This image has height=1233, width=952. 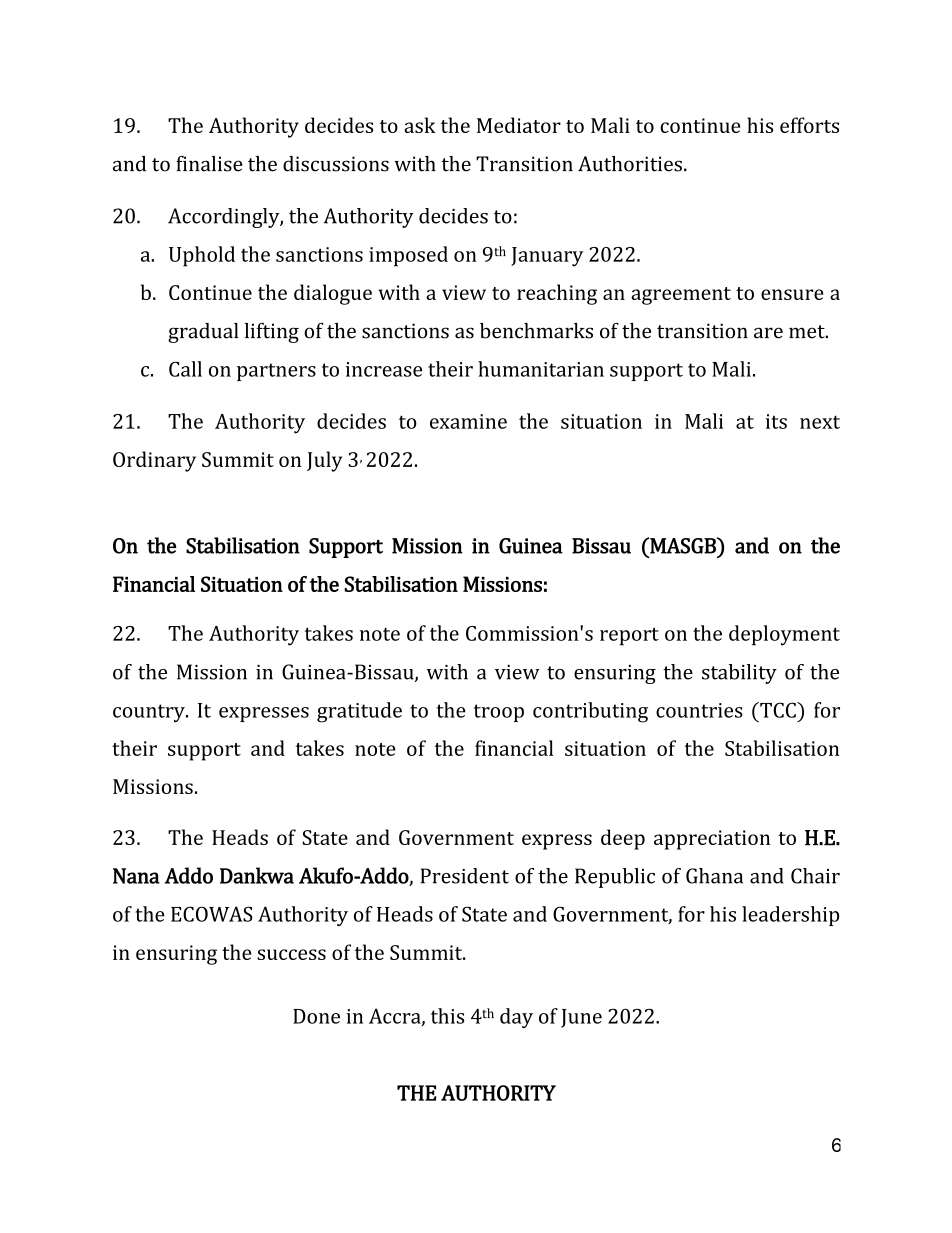 What do you see at coordinates (629, 636) in the image?
I see `report` at bounding box center [629, 636].
